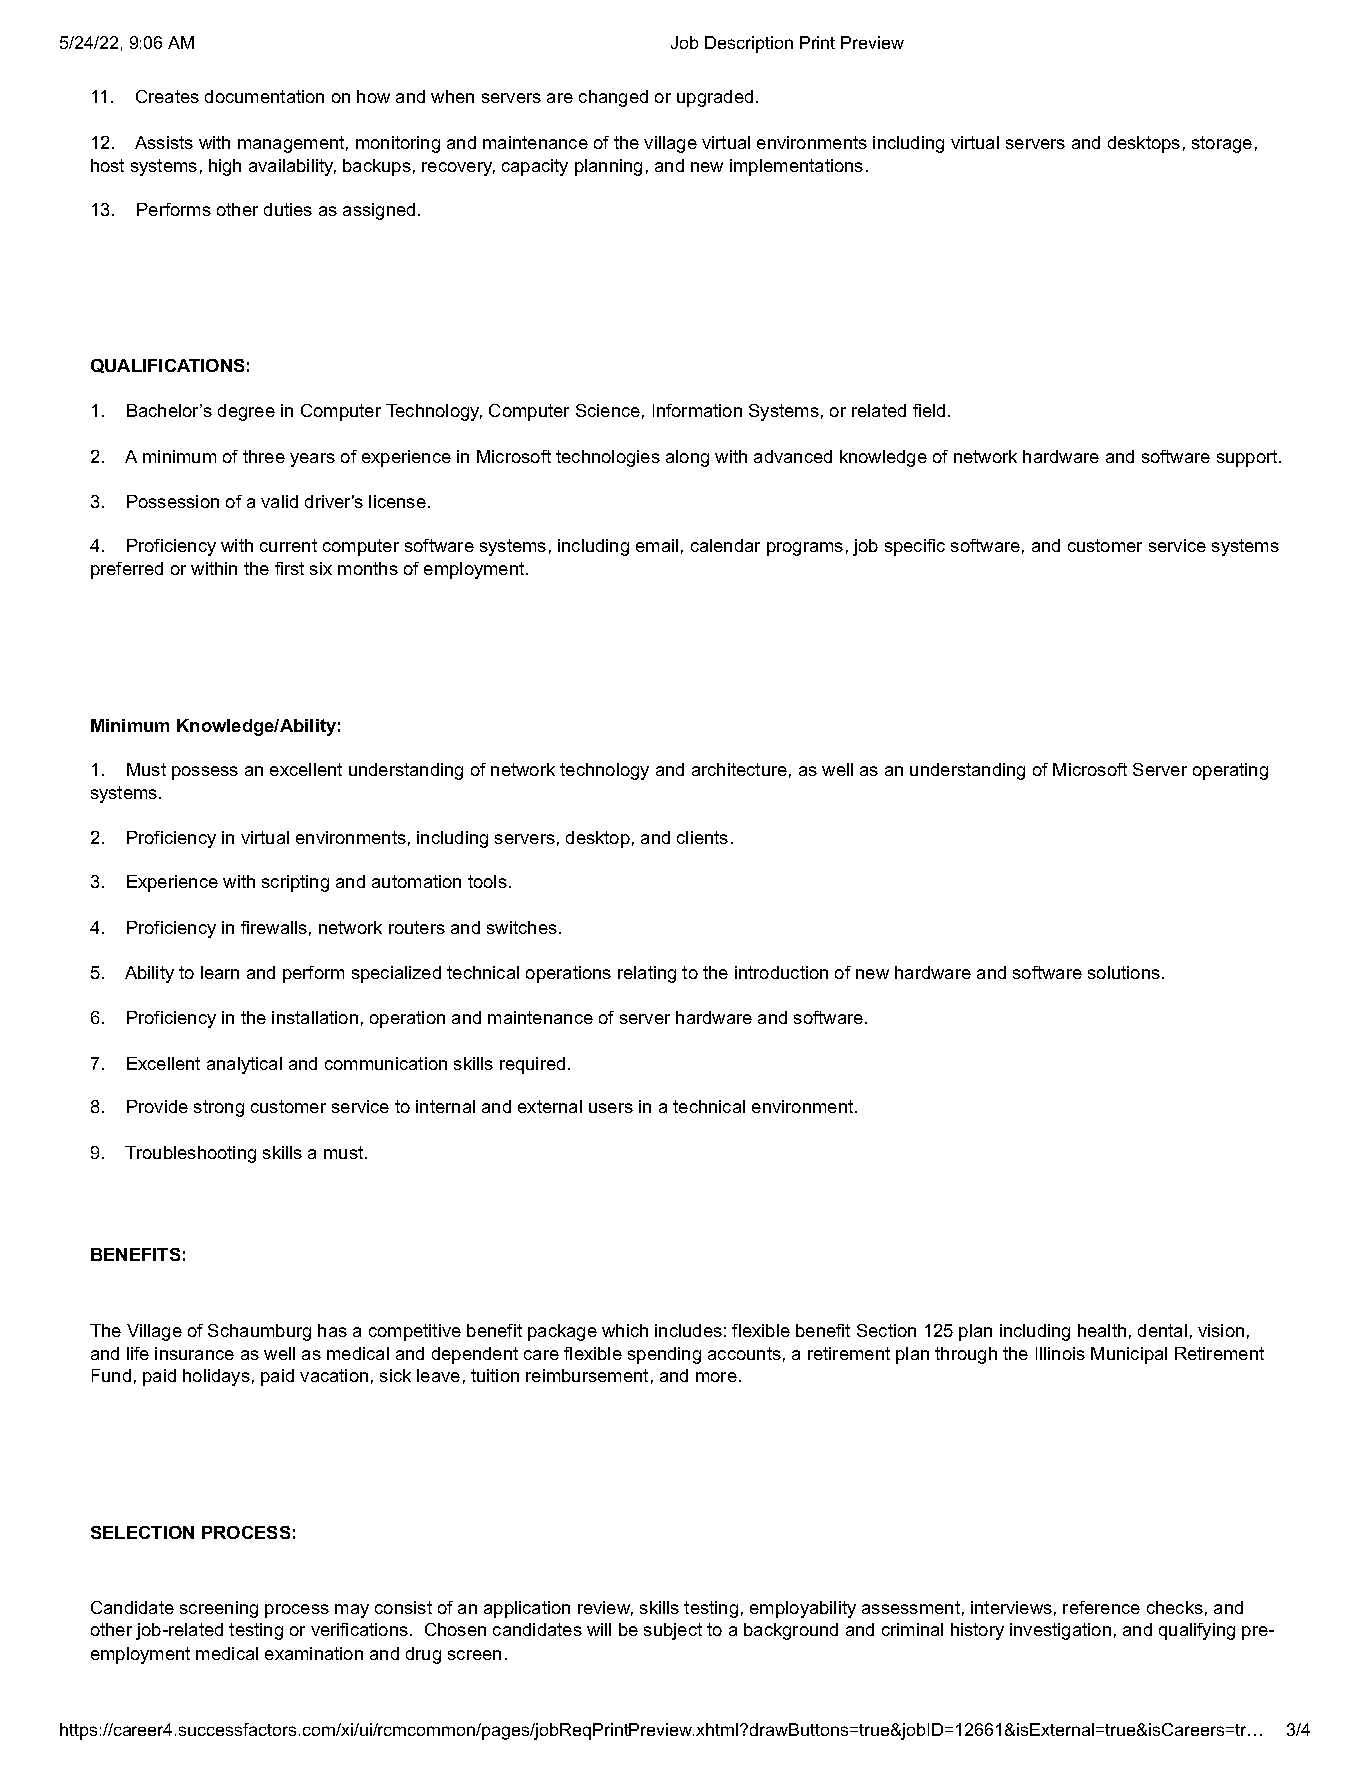 This page has width=1371, height=1775. Describe the element at coordinates (264, 456) in the page. I see `three` at that location.
